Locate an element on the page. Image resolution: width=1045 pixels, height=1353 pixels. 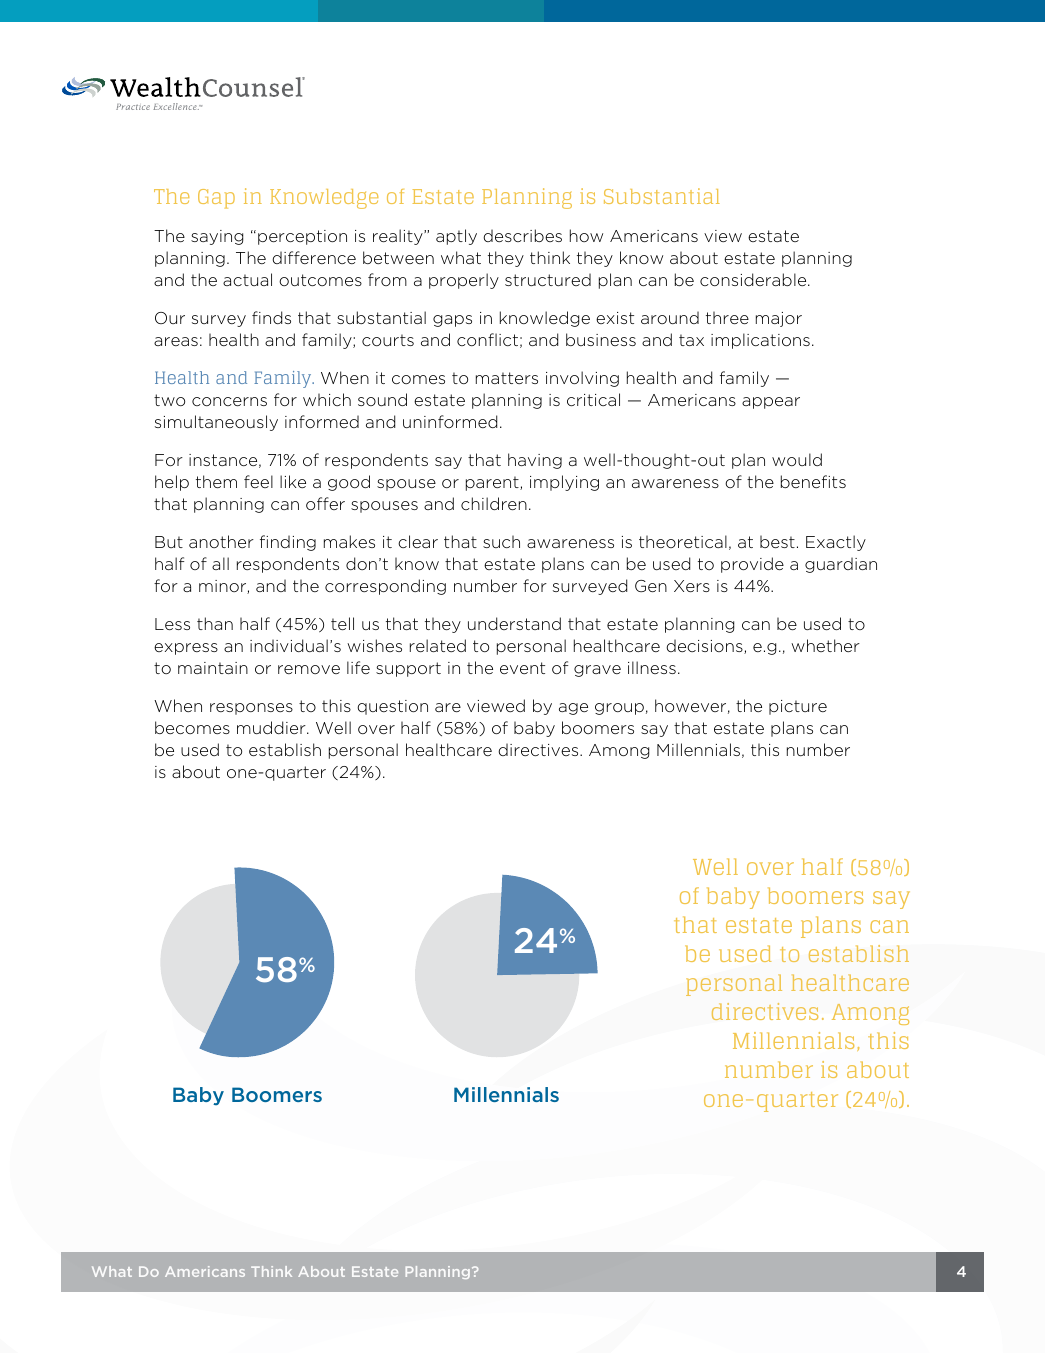
considerable is located at coordinates (754, 279).
